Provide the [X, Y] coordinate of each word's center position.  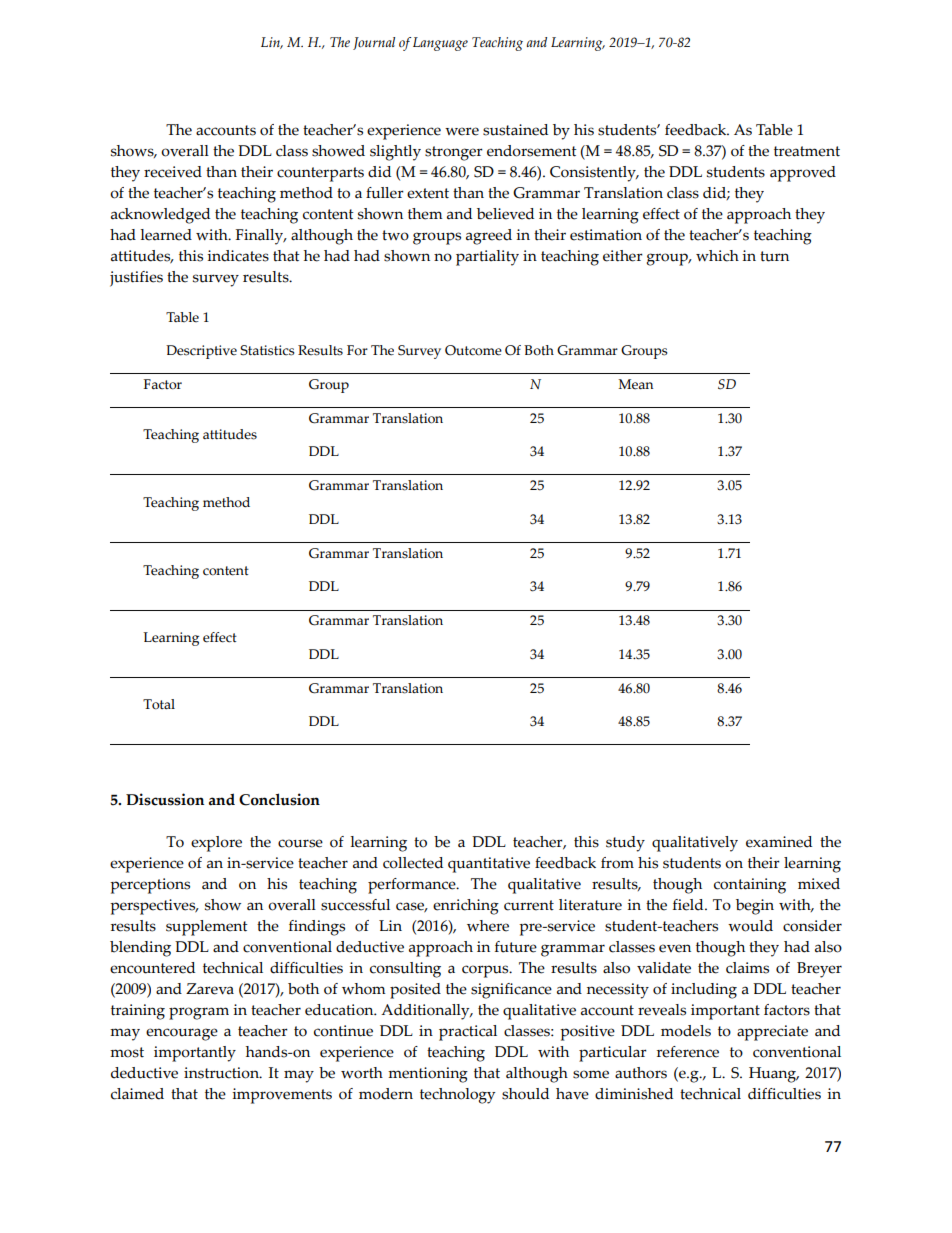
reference [688, 1052]
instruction [222, 1073]
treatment [807, 151]
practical [468, 1033]
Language [440, 44]
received [173, 172]
